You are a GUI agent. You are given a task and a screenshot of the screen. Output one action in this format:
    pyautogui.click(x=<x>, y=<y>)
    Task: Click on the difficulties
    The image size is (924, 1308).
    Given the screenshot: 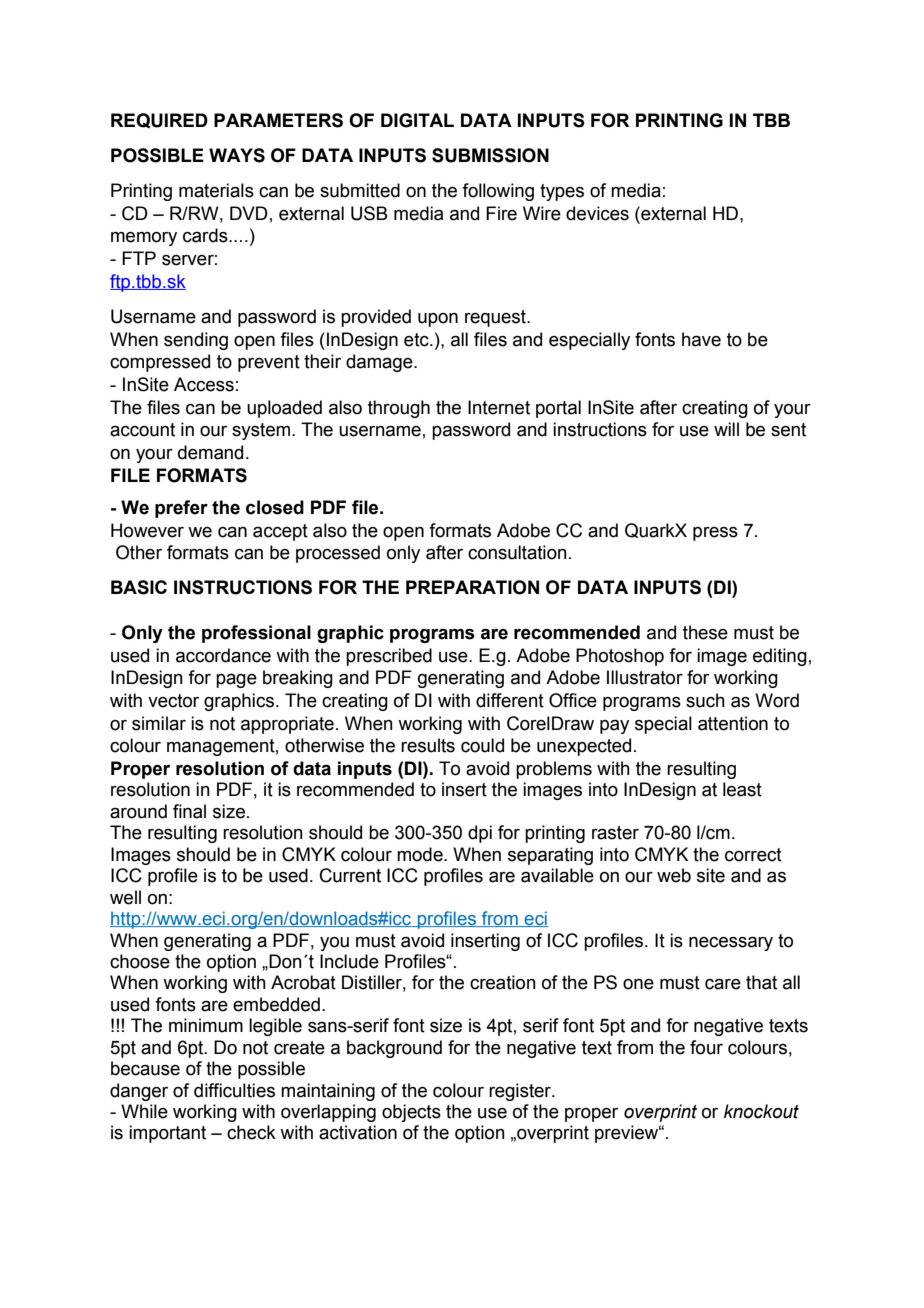 What is the action you would take?
    pyautogui.click(x=234, y=1090)
